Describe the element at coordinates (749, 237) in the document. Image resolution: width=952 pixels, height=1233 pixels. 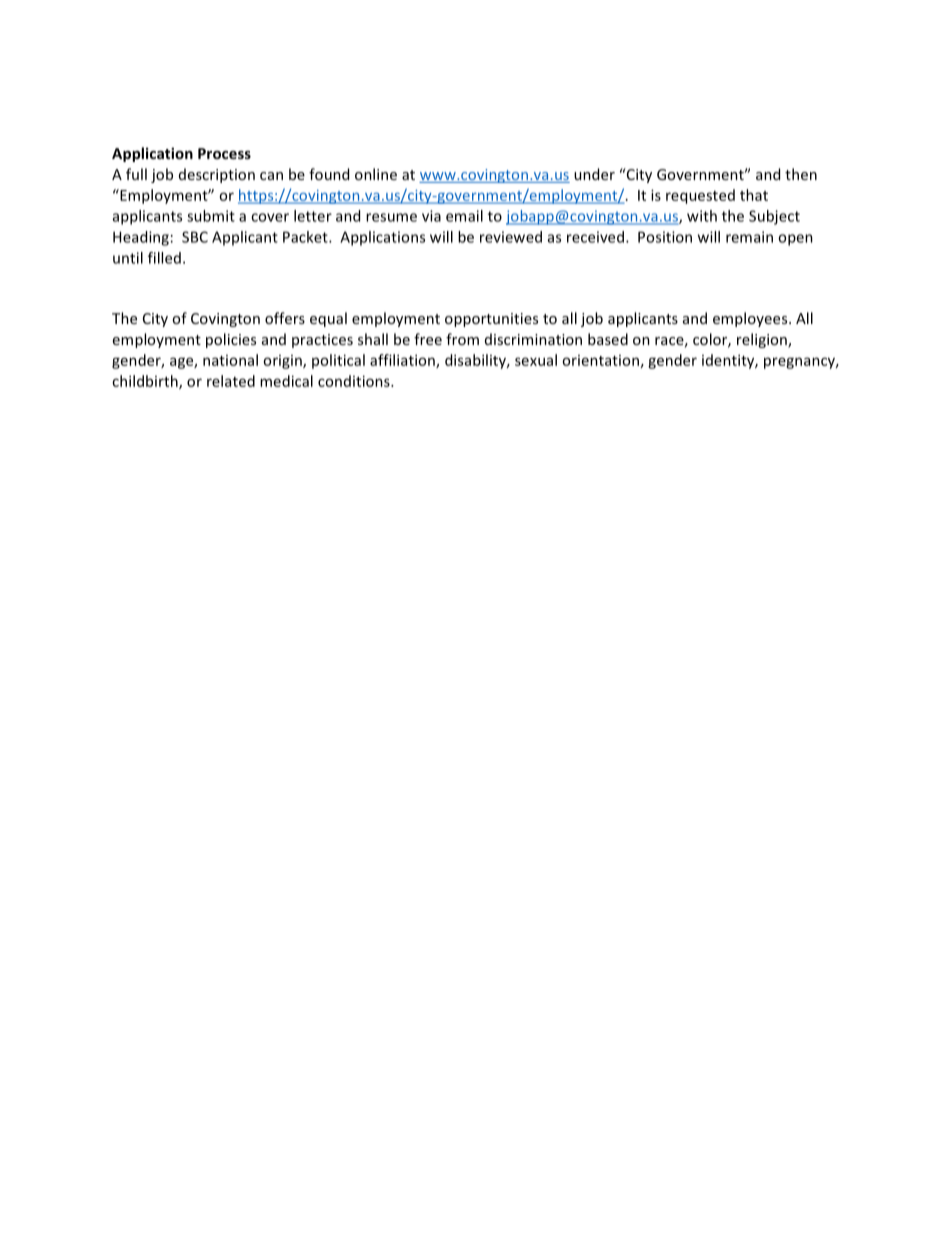
I see `remain` at that location.
